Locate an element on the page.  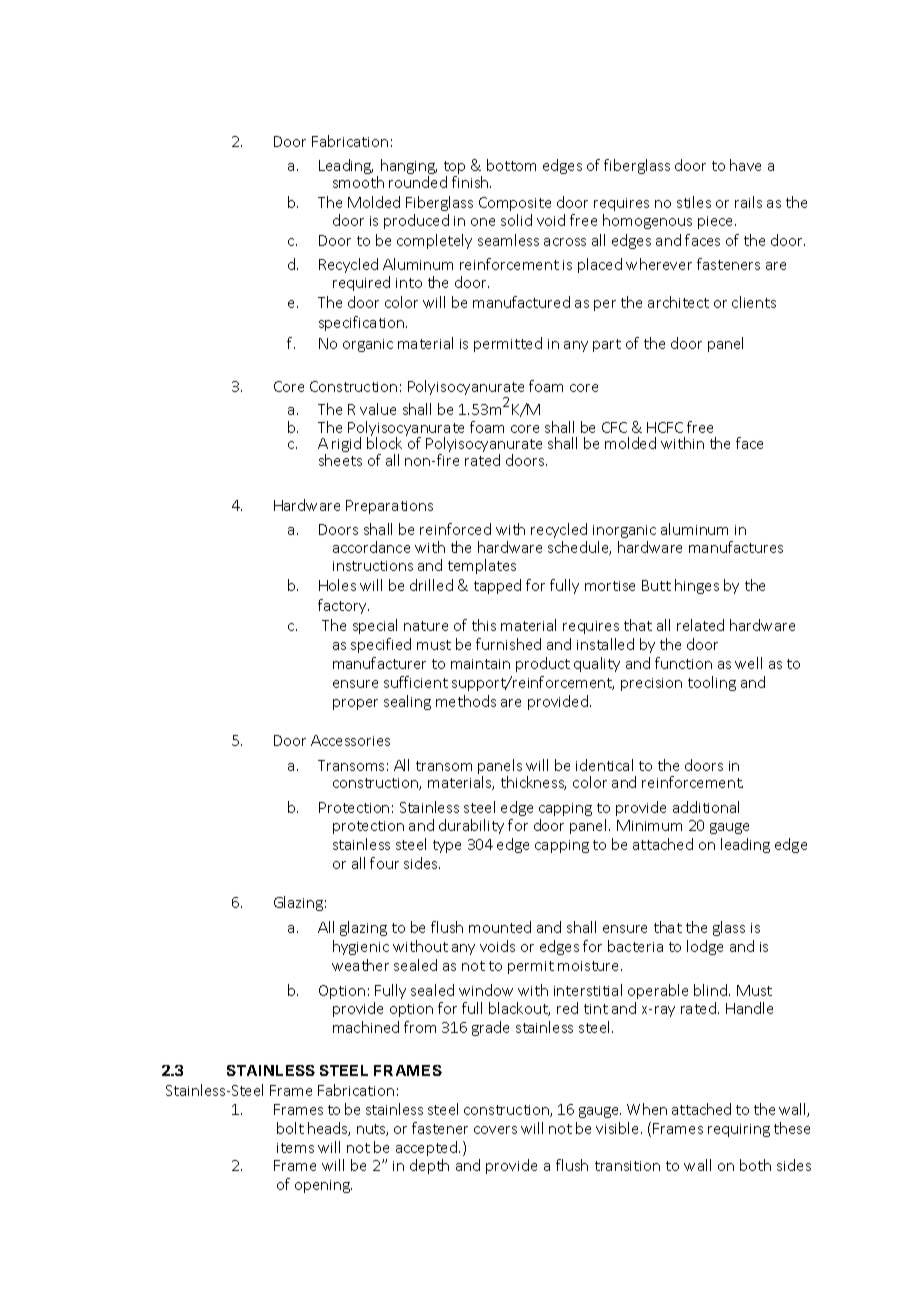
durability is located at coordinates (471, 826).
